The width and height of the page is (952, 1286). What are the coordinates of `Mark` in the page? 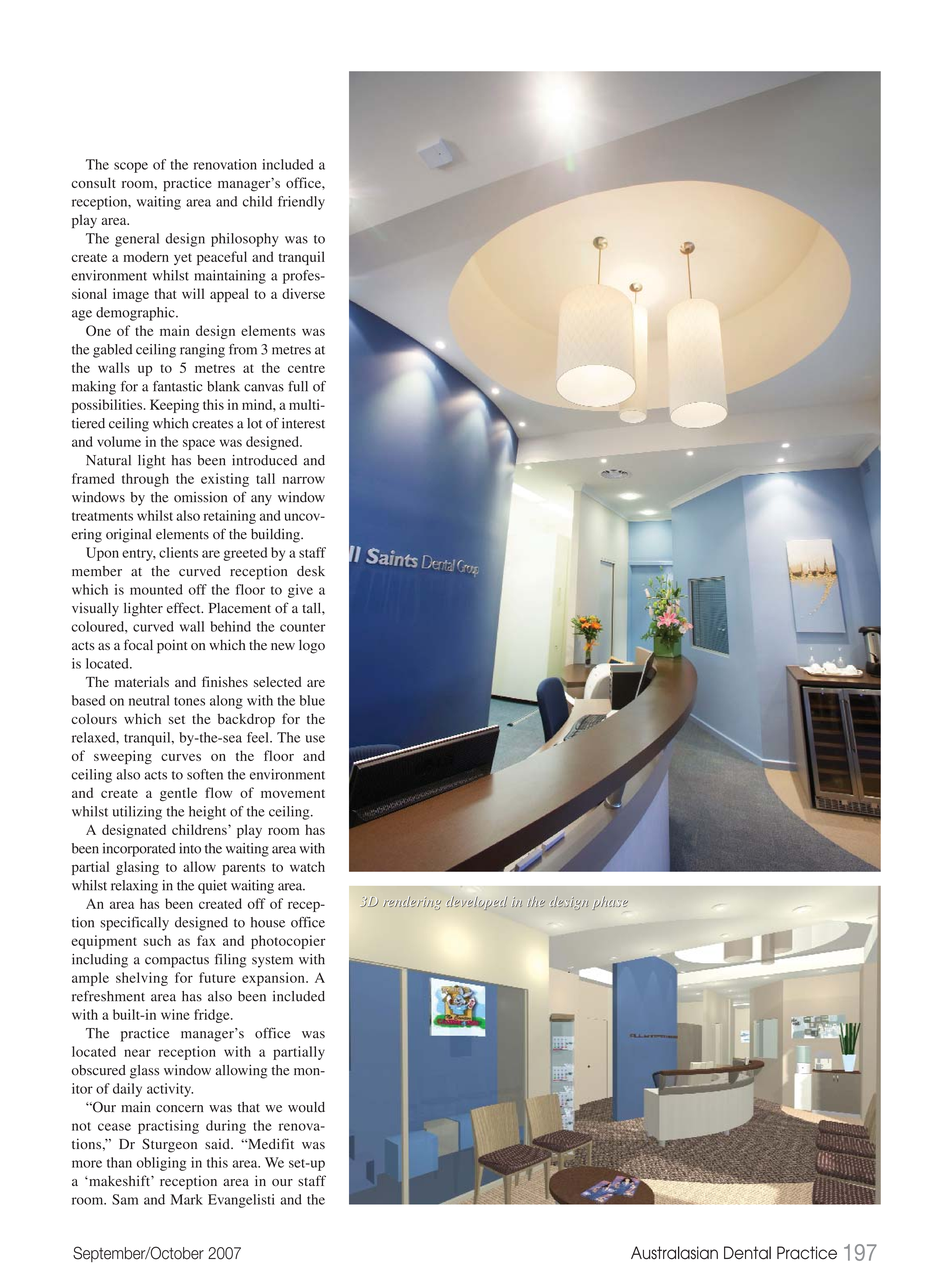 It's located at (187, 1199).
